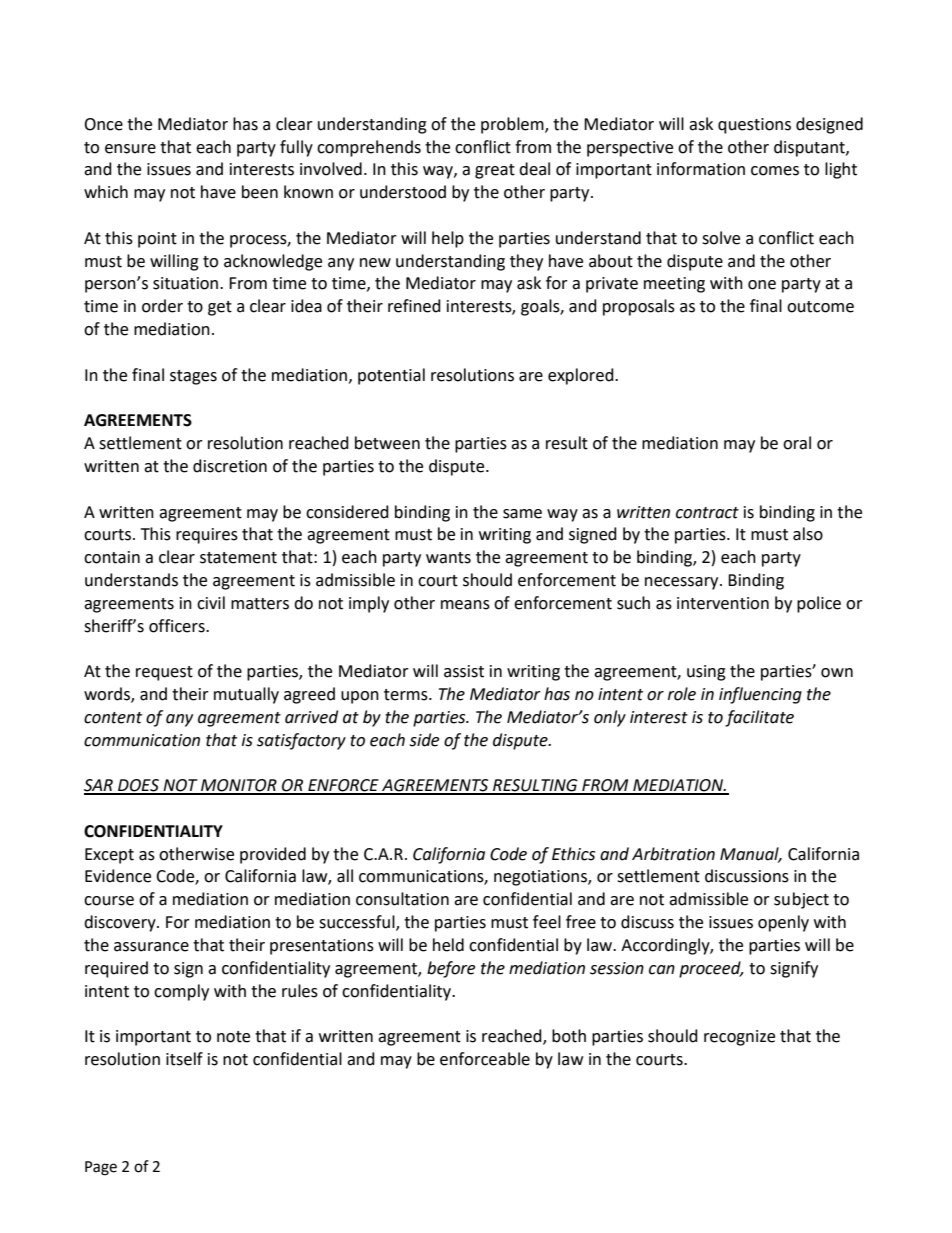 The image size is (952, 1233). I want to click on Arbitration, so click(673, 854).
